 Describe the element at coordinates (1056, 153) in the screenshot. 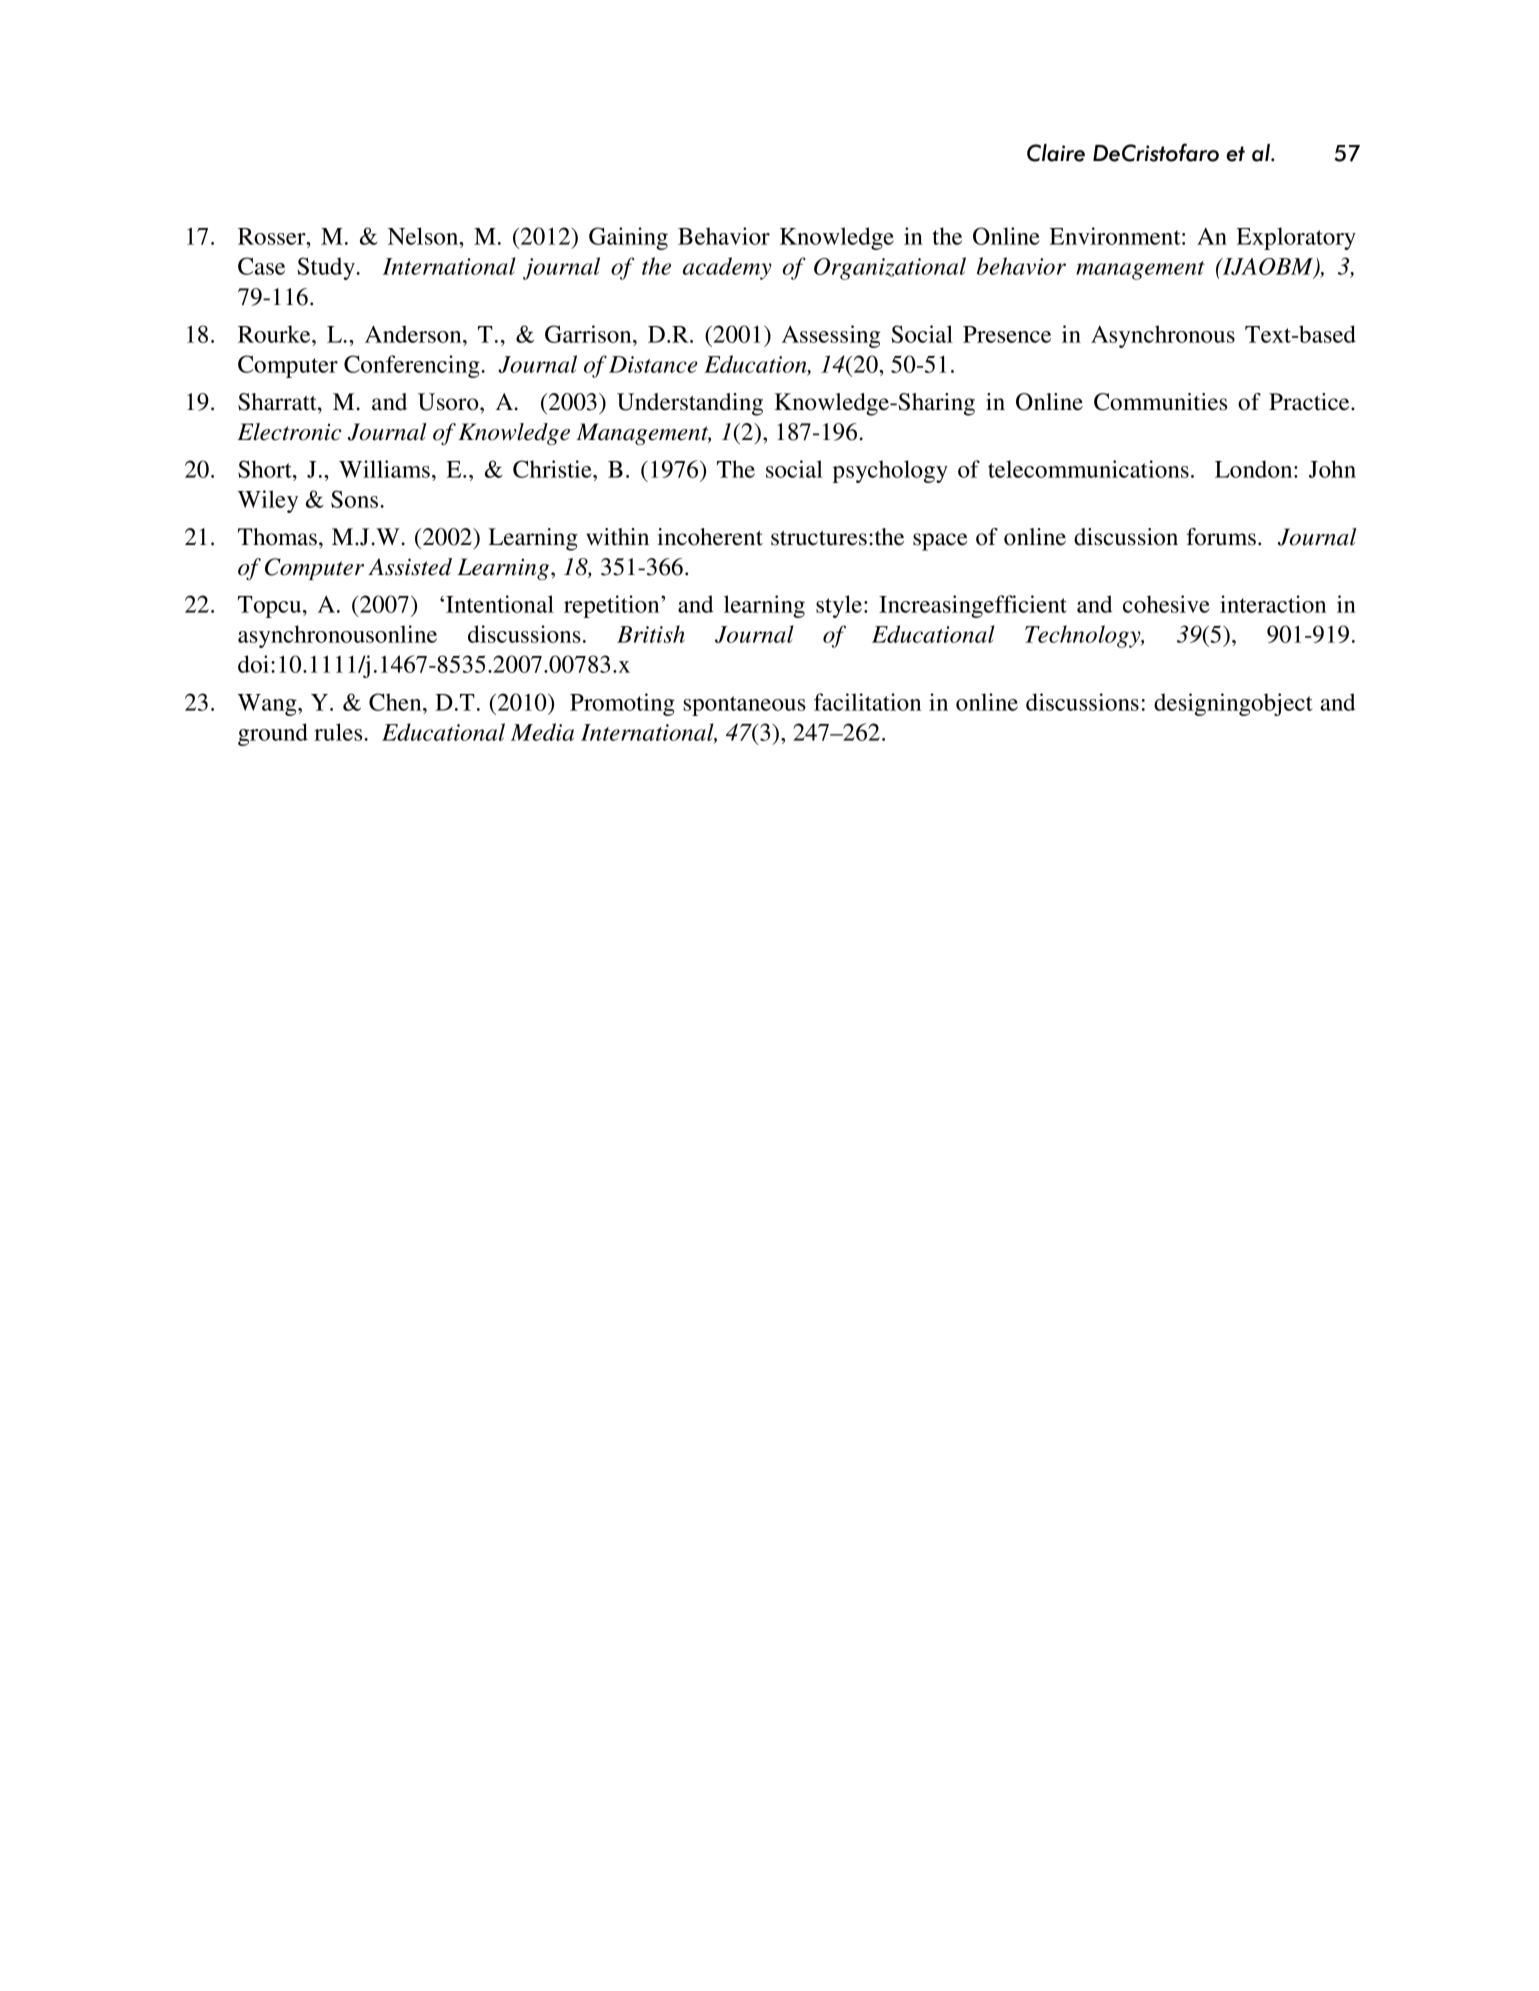

I see `Claire` at that location.
